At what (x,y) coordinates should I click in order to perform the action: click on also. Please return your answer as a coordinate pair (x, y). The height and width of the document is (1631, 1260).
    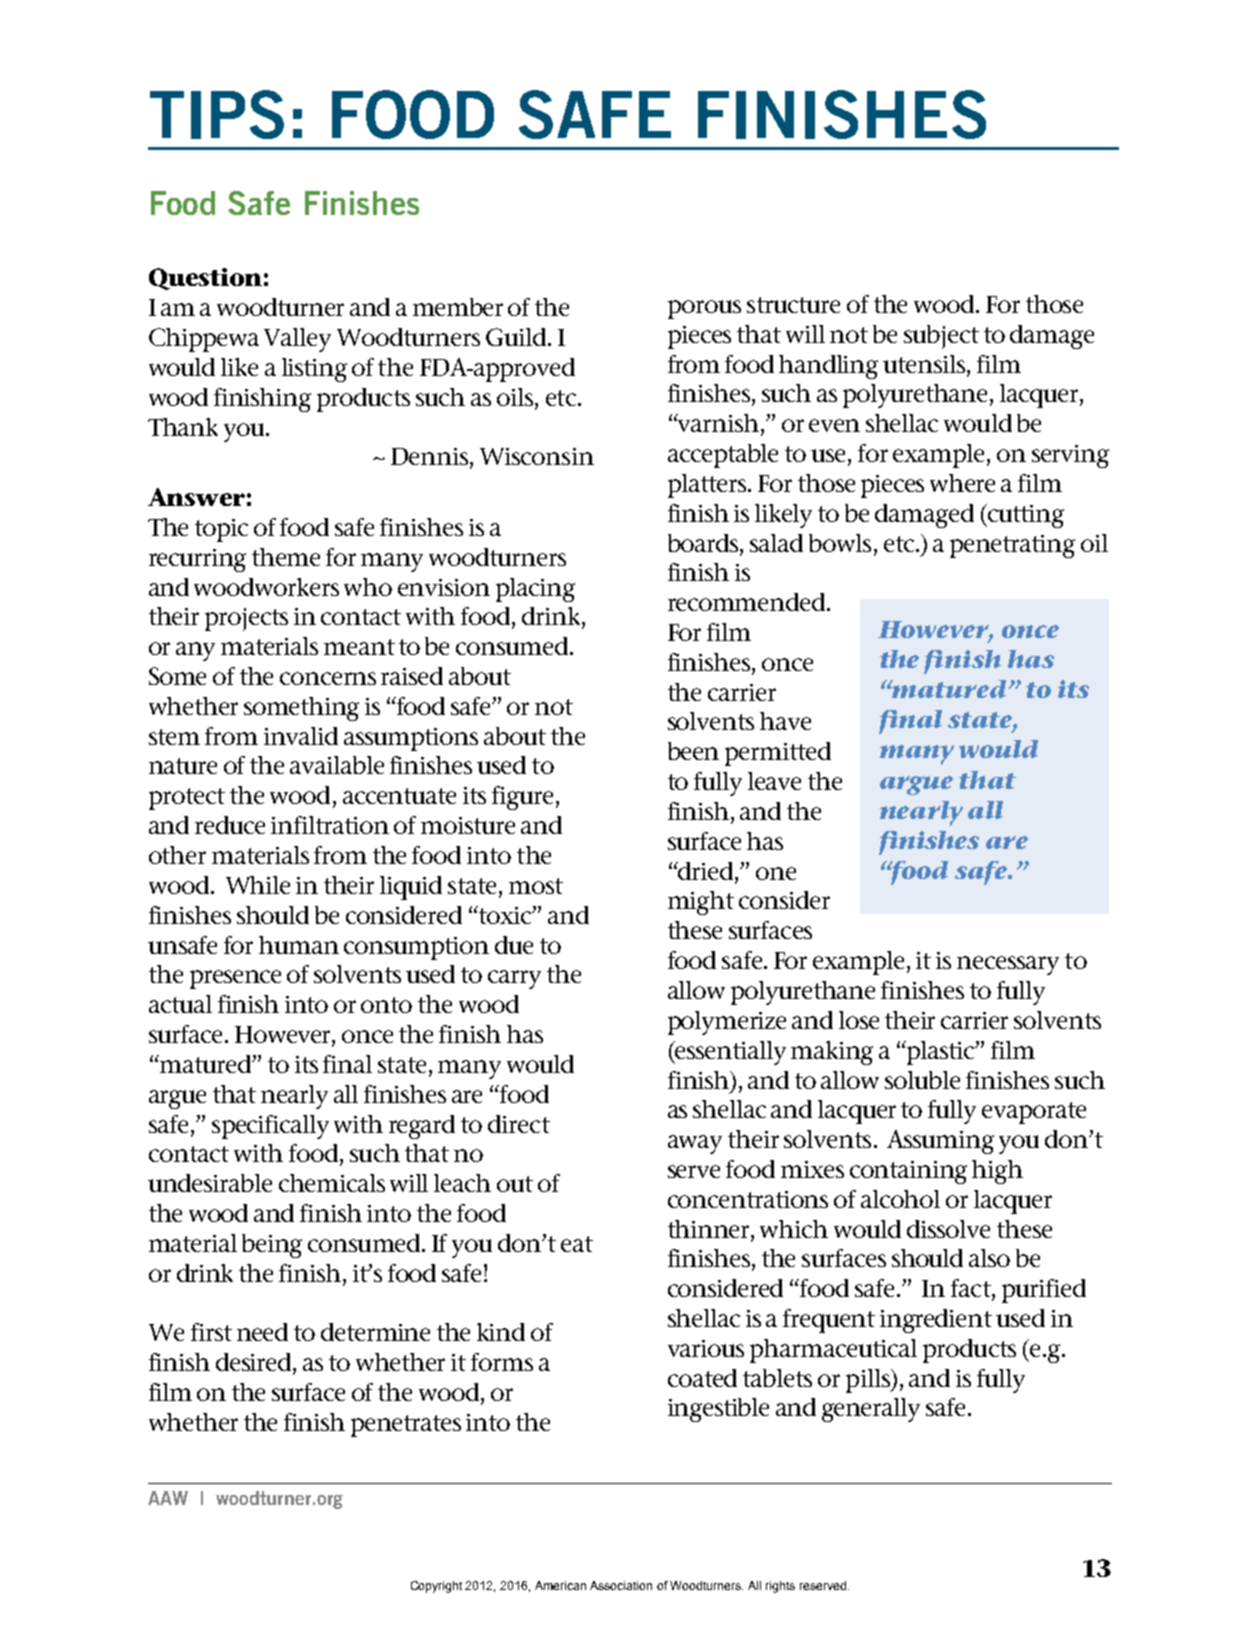
    Looking at the image, I should click on (989, 1258).
